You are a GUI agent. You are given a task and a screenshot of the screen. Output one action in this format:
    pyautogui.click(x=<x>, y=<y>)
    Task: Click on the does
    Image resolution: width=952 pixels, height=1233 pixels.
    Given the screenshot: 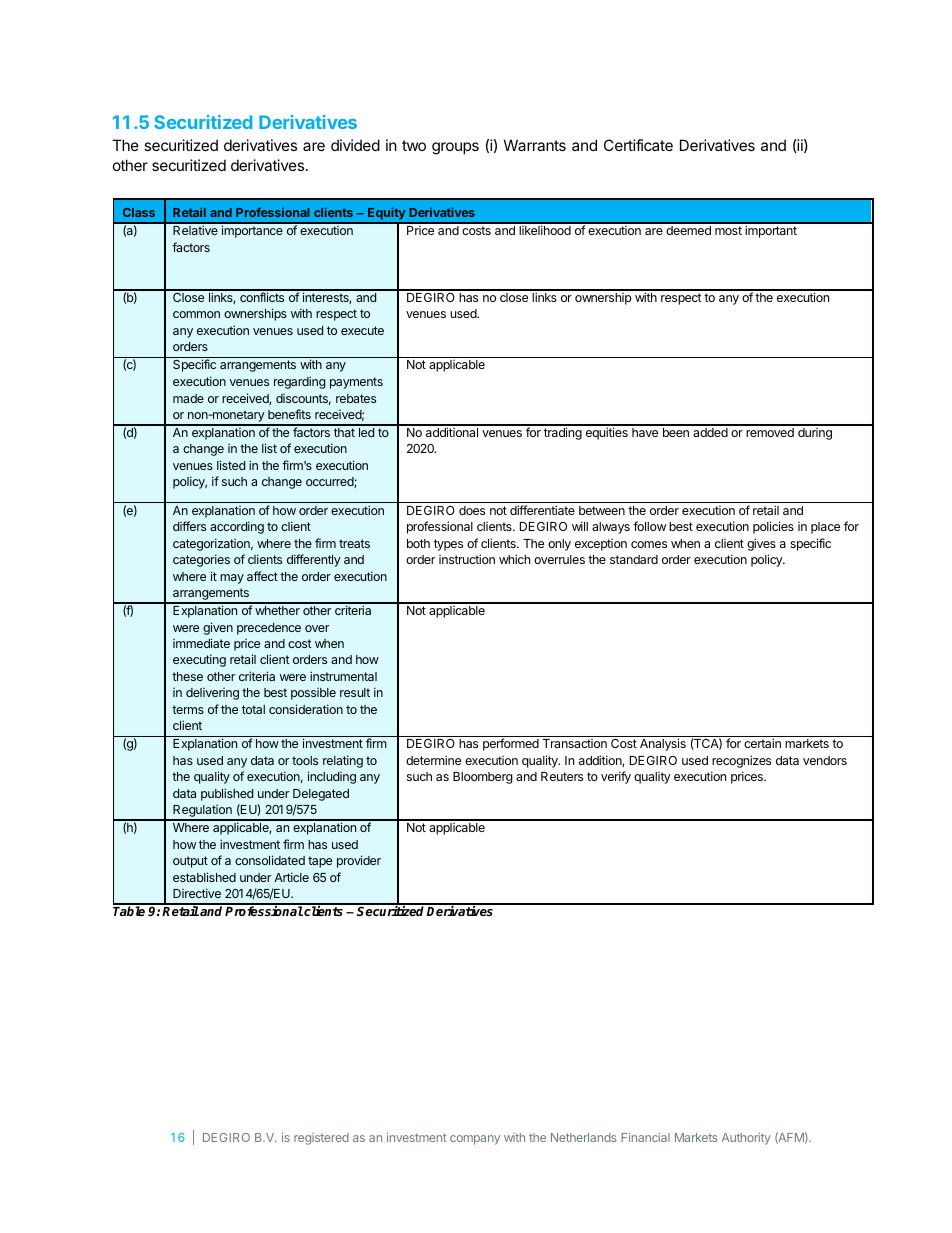 What is the action you would take?
    pyautogui.click(x=472, y=510)
